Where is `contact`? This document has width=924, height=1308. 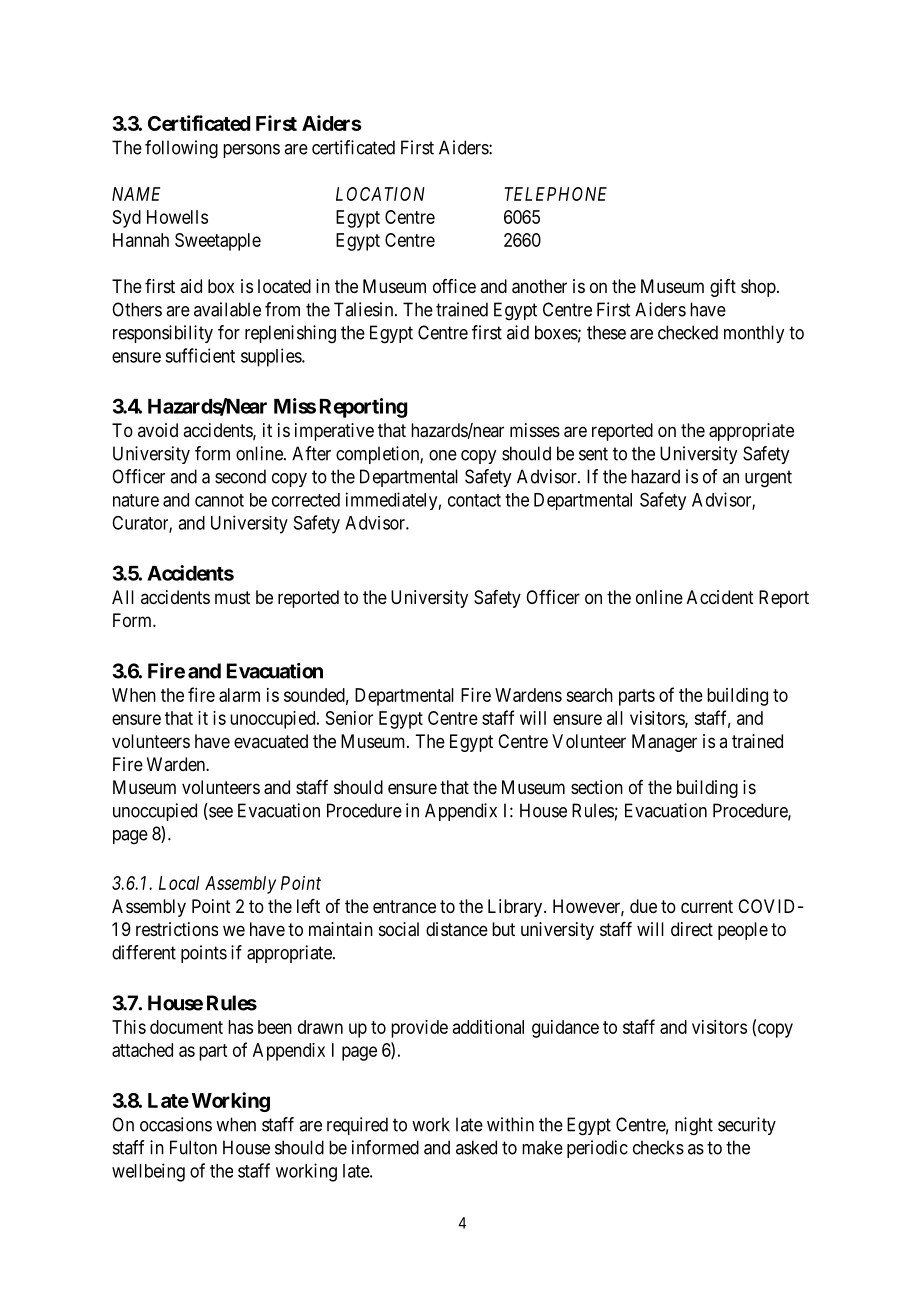
contact is located at coordinates (474, 500).
